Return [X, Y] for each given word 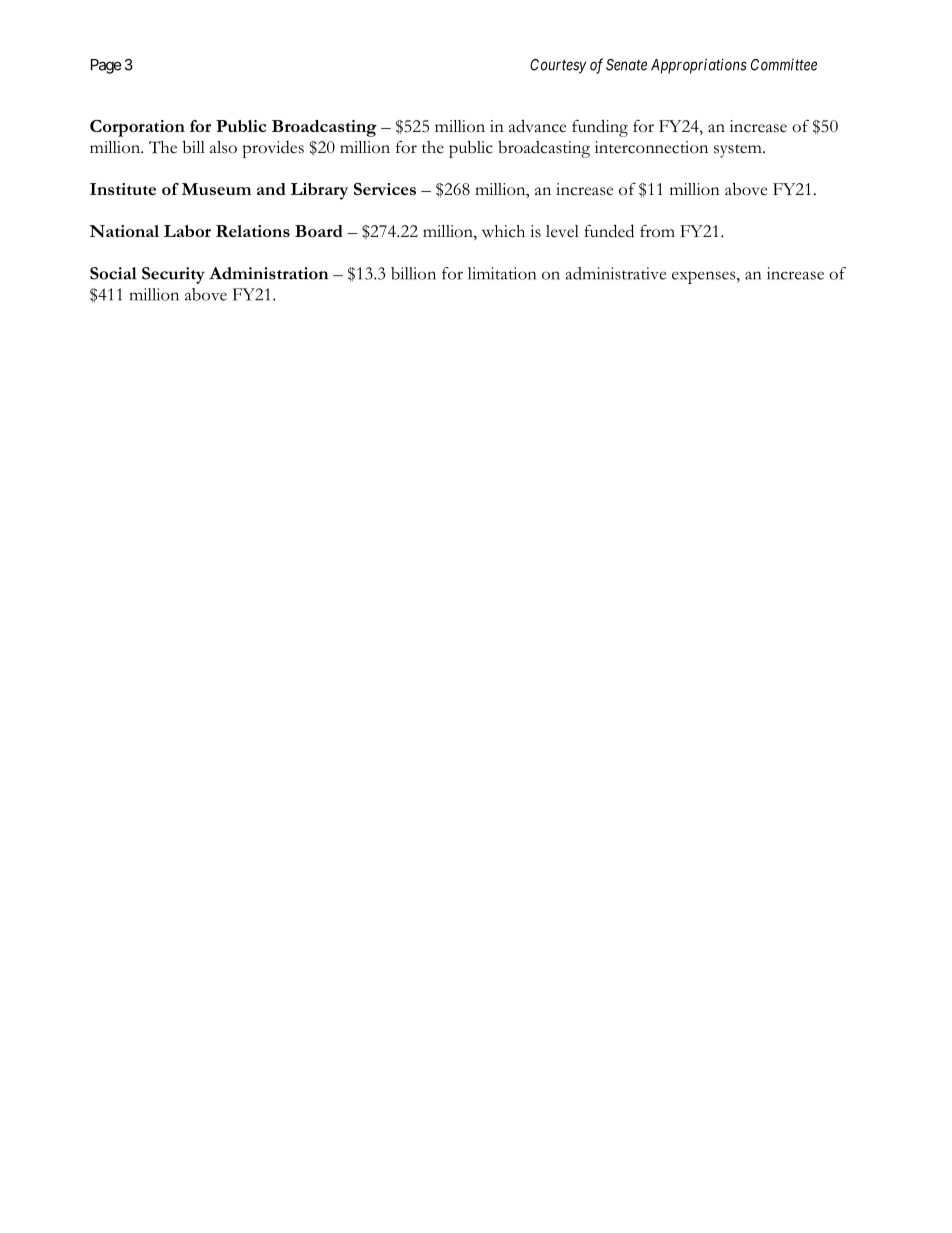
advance [537, 126]
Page [106, 66]
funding [600, 128]
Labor [187, 231]
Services [385, 189]
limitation [502, 273]
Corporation [137, 128]
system [739, 151]
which [503, 231]
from [657, 231]
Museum [216, 189]
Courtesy [558, 66]
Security [173, 275]
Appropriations [699, 66]
